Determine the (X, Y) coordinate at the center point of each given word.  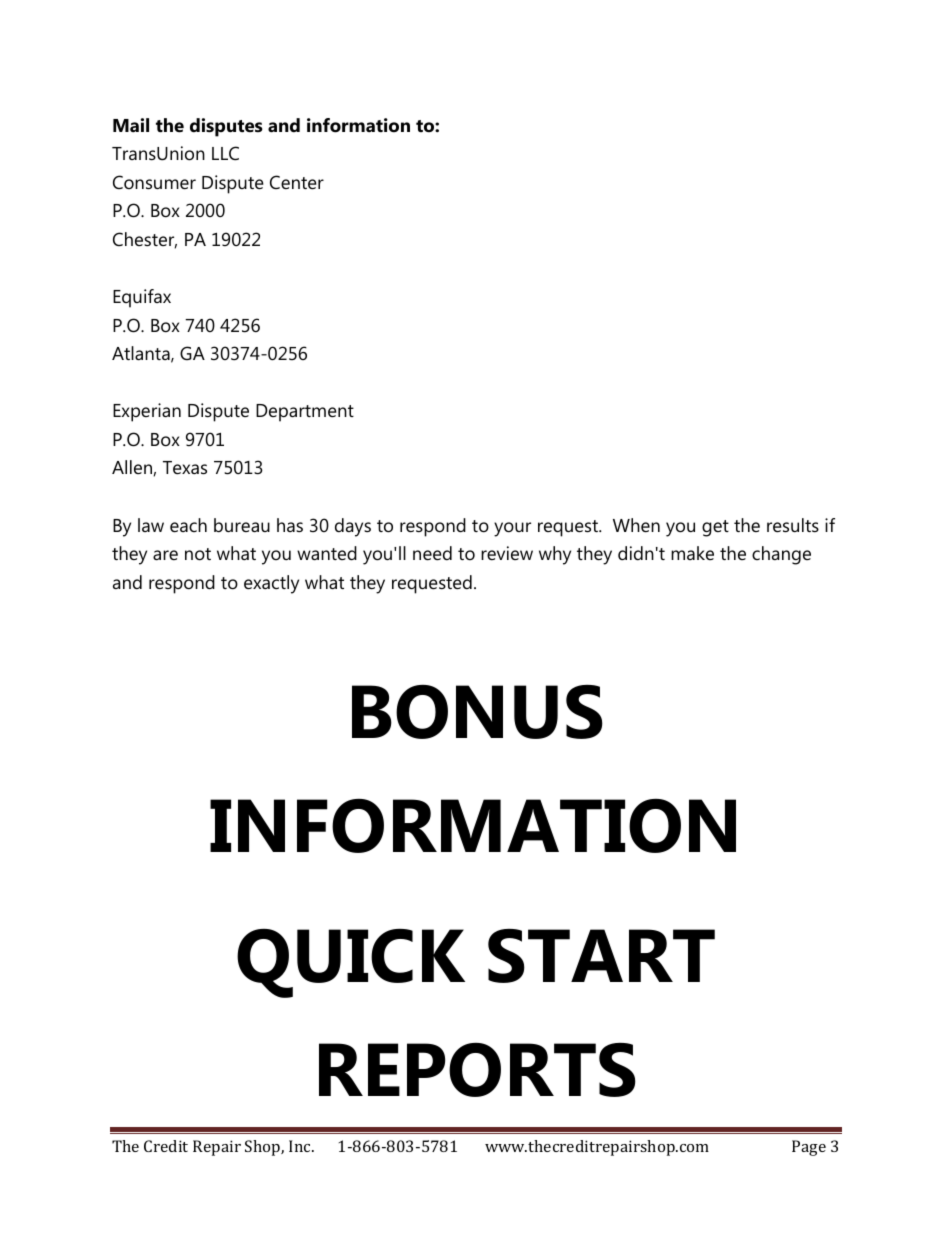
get (715, 528)
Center (297, 182)
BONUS (477, 712)
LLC (225, 153)
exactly (271, 584)
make (692, 553)
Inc (301, 1146)
